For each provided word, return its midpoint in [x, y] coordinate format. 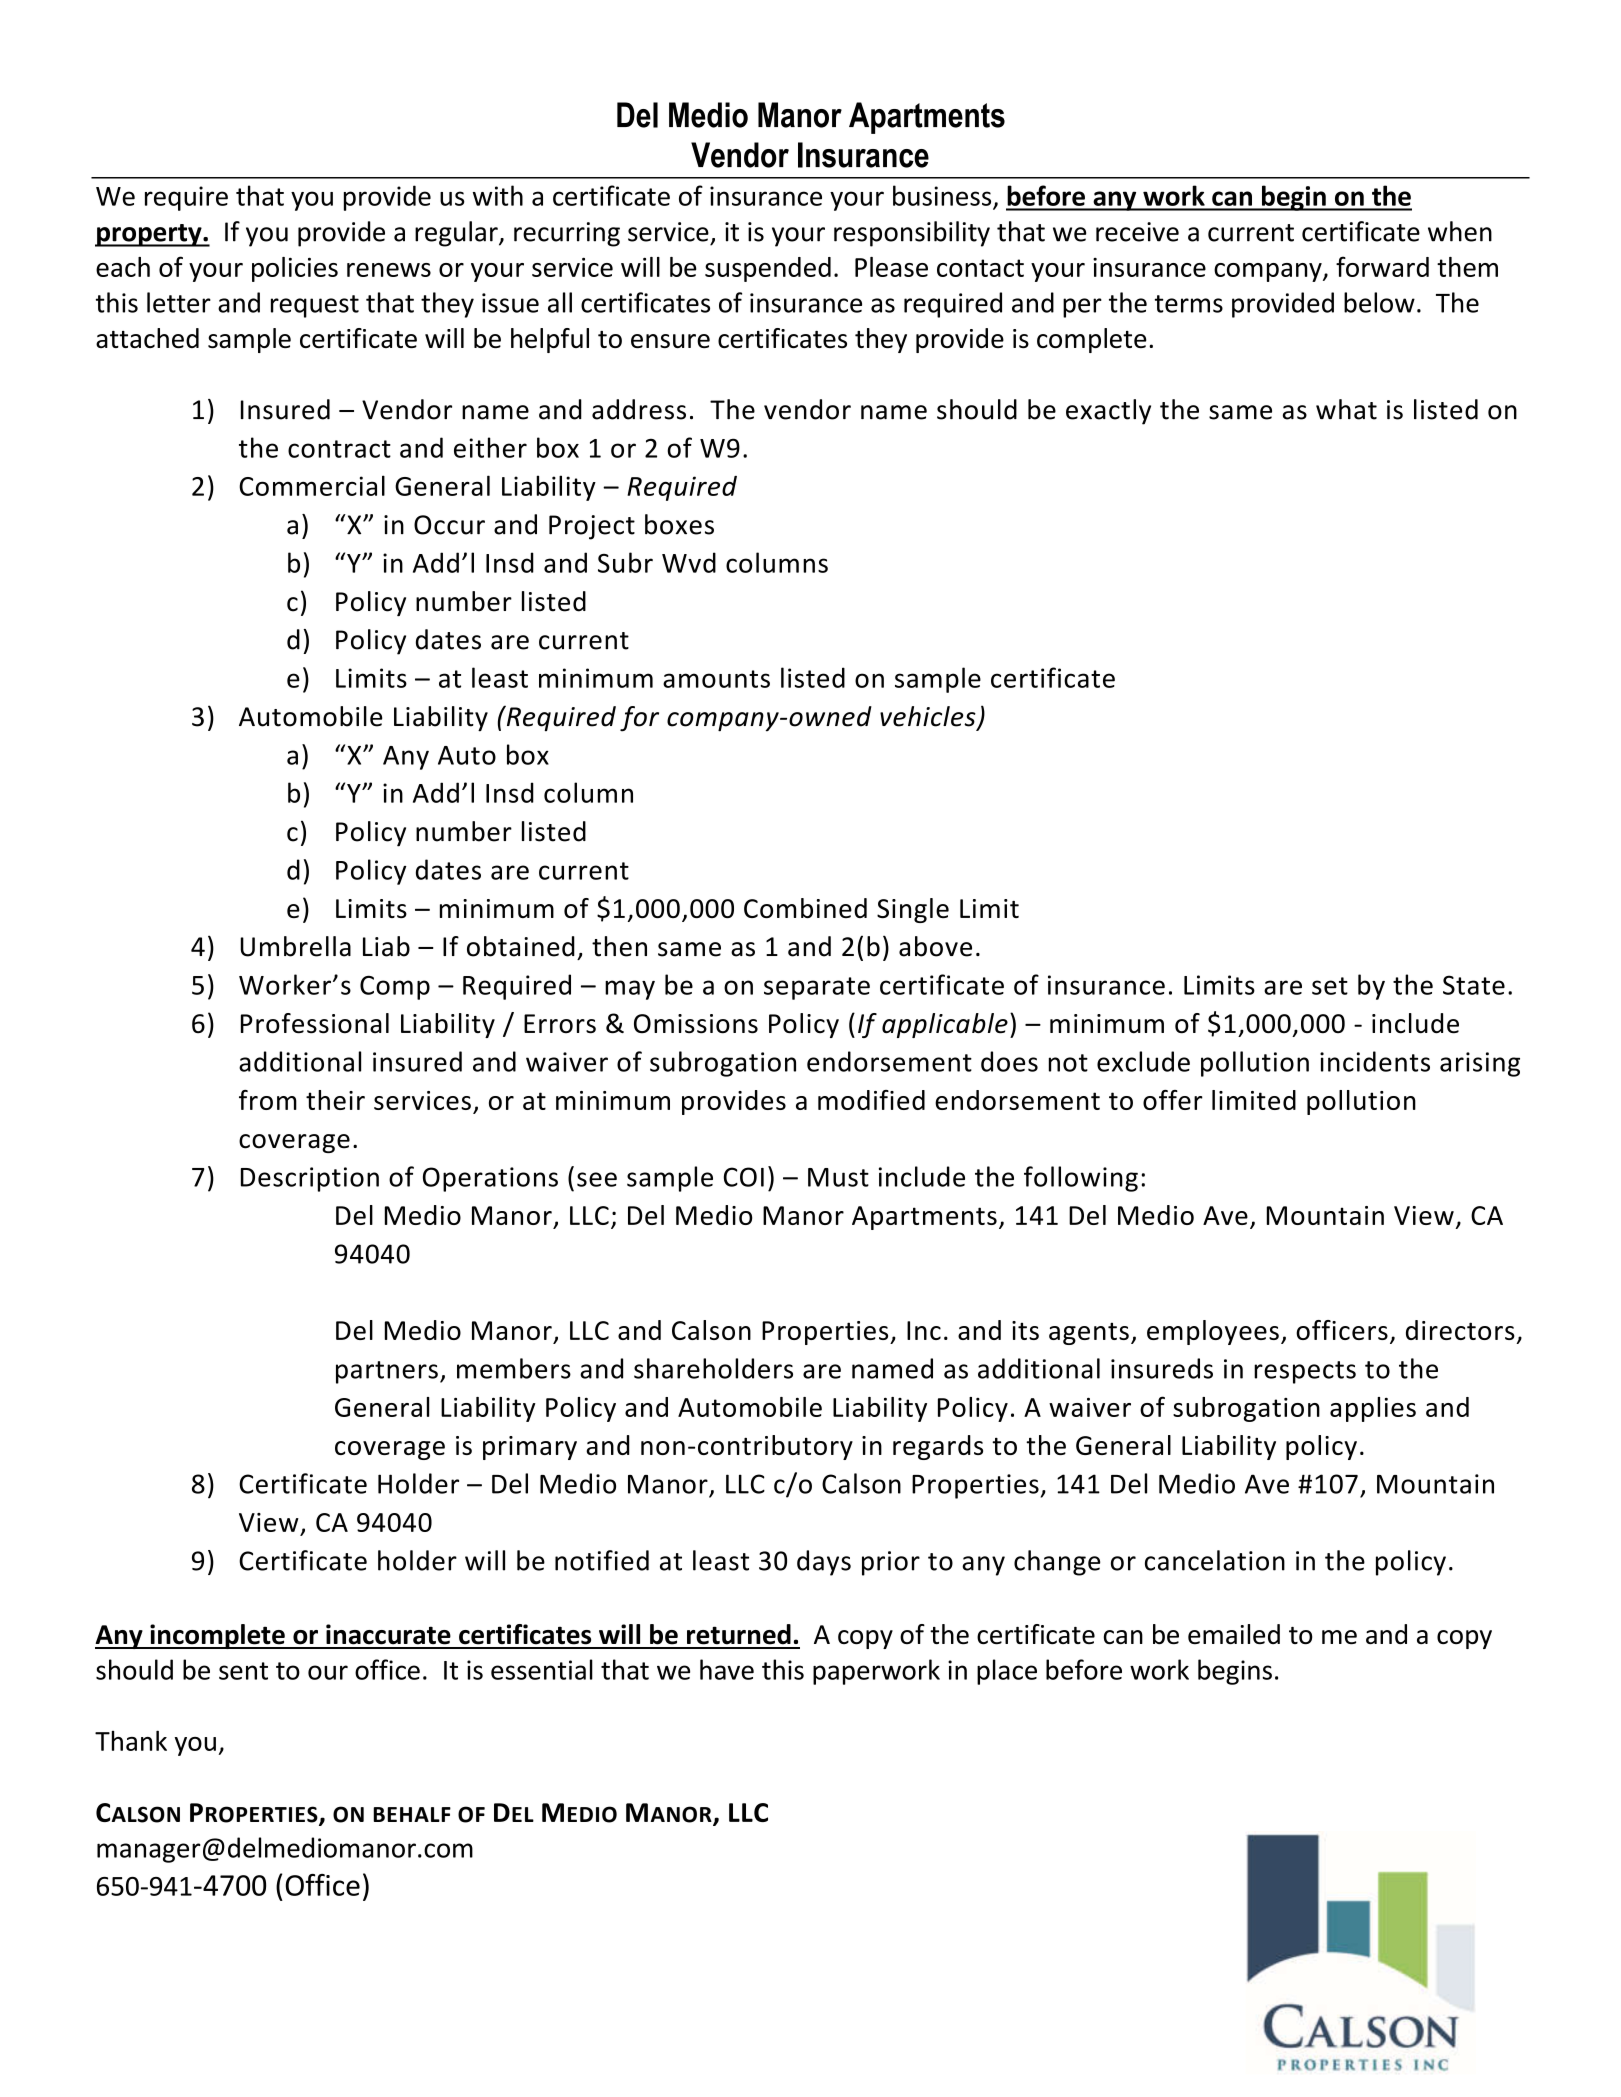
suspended [768, 269]
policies [295, 269]
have [727, 1669]
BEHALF [412, 1814]
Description [310, 1179]
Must [838, 1177]
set [1330, 986]
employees [1213, 1332]
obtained [521, 946]
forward [1382, 266]
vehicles [929, 717]
